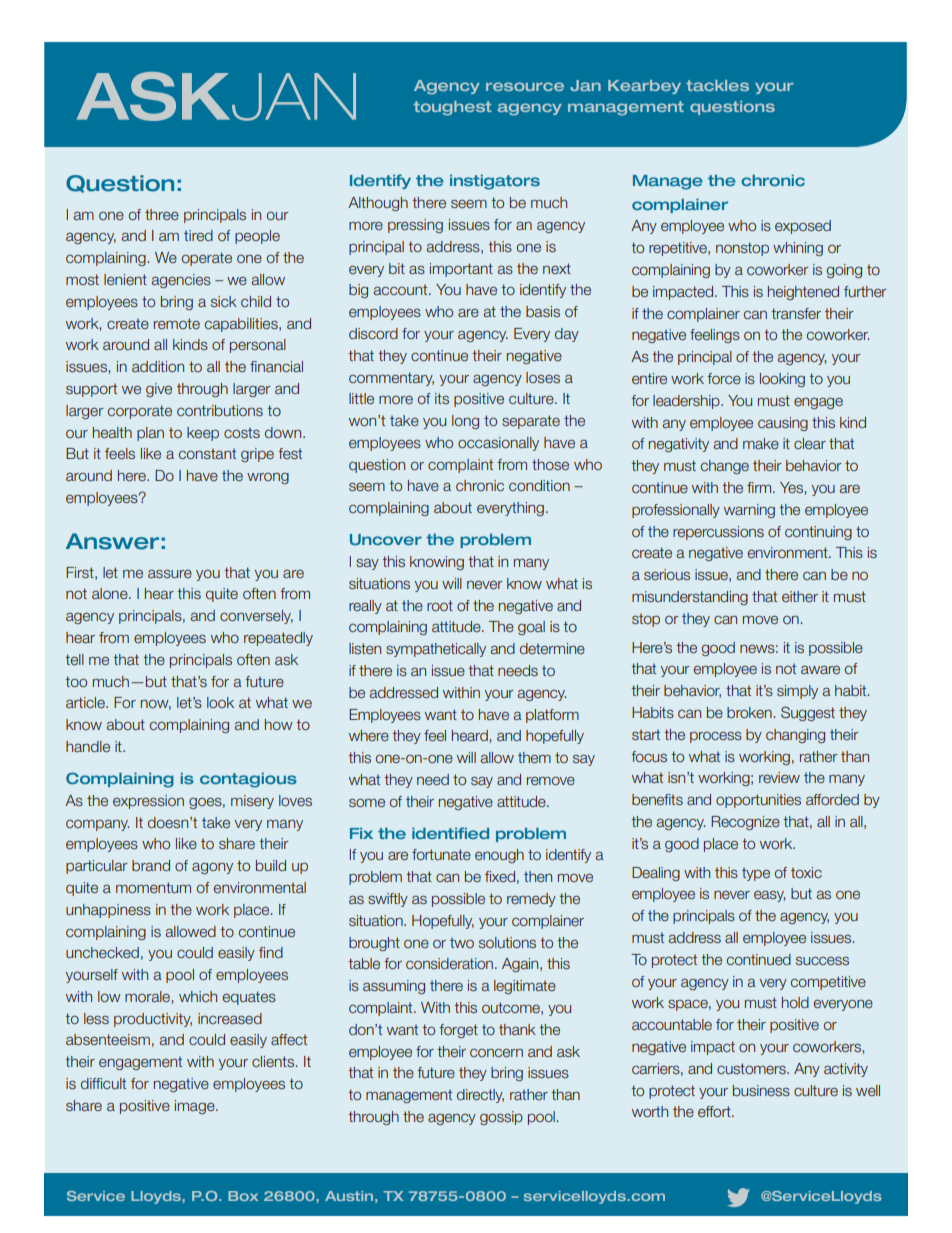 This screenshot has height=1233, width=952. What do you see at coordinates (715, 1111) in the screenshot?
I see `effort` at bounding box center [715, 1111].
